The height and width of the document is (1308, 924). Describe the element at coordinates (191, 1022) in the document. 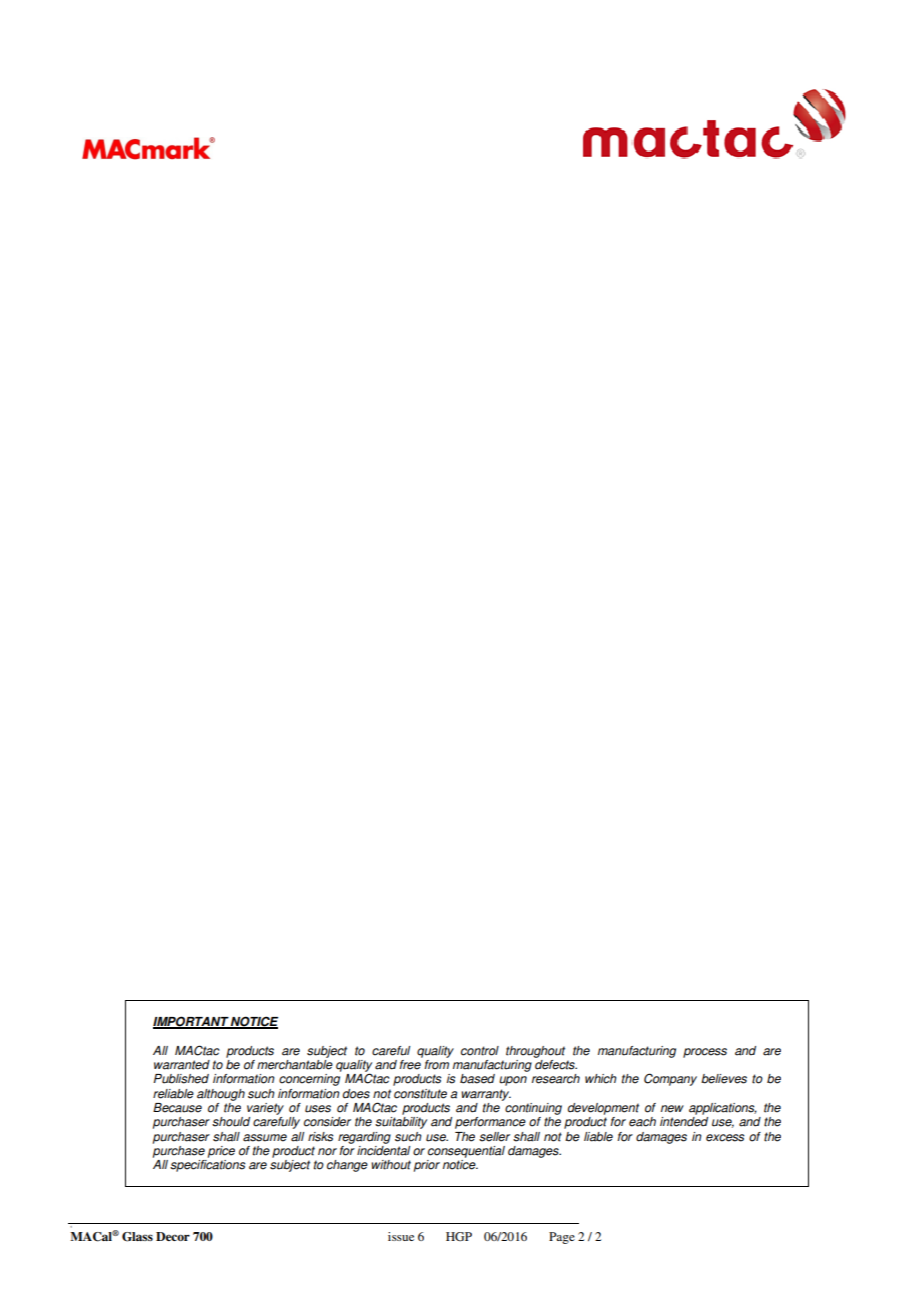

I see `IMPORTANT` at that location.
